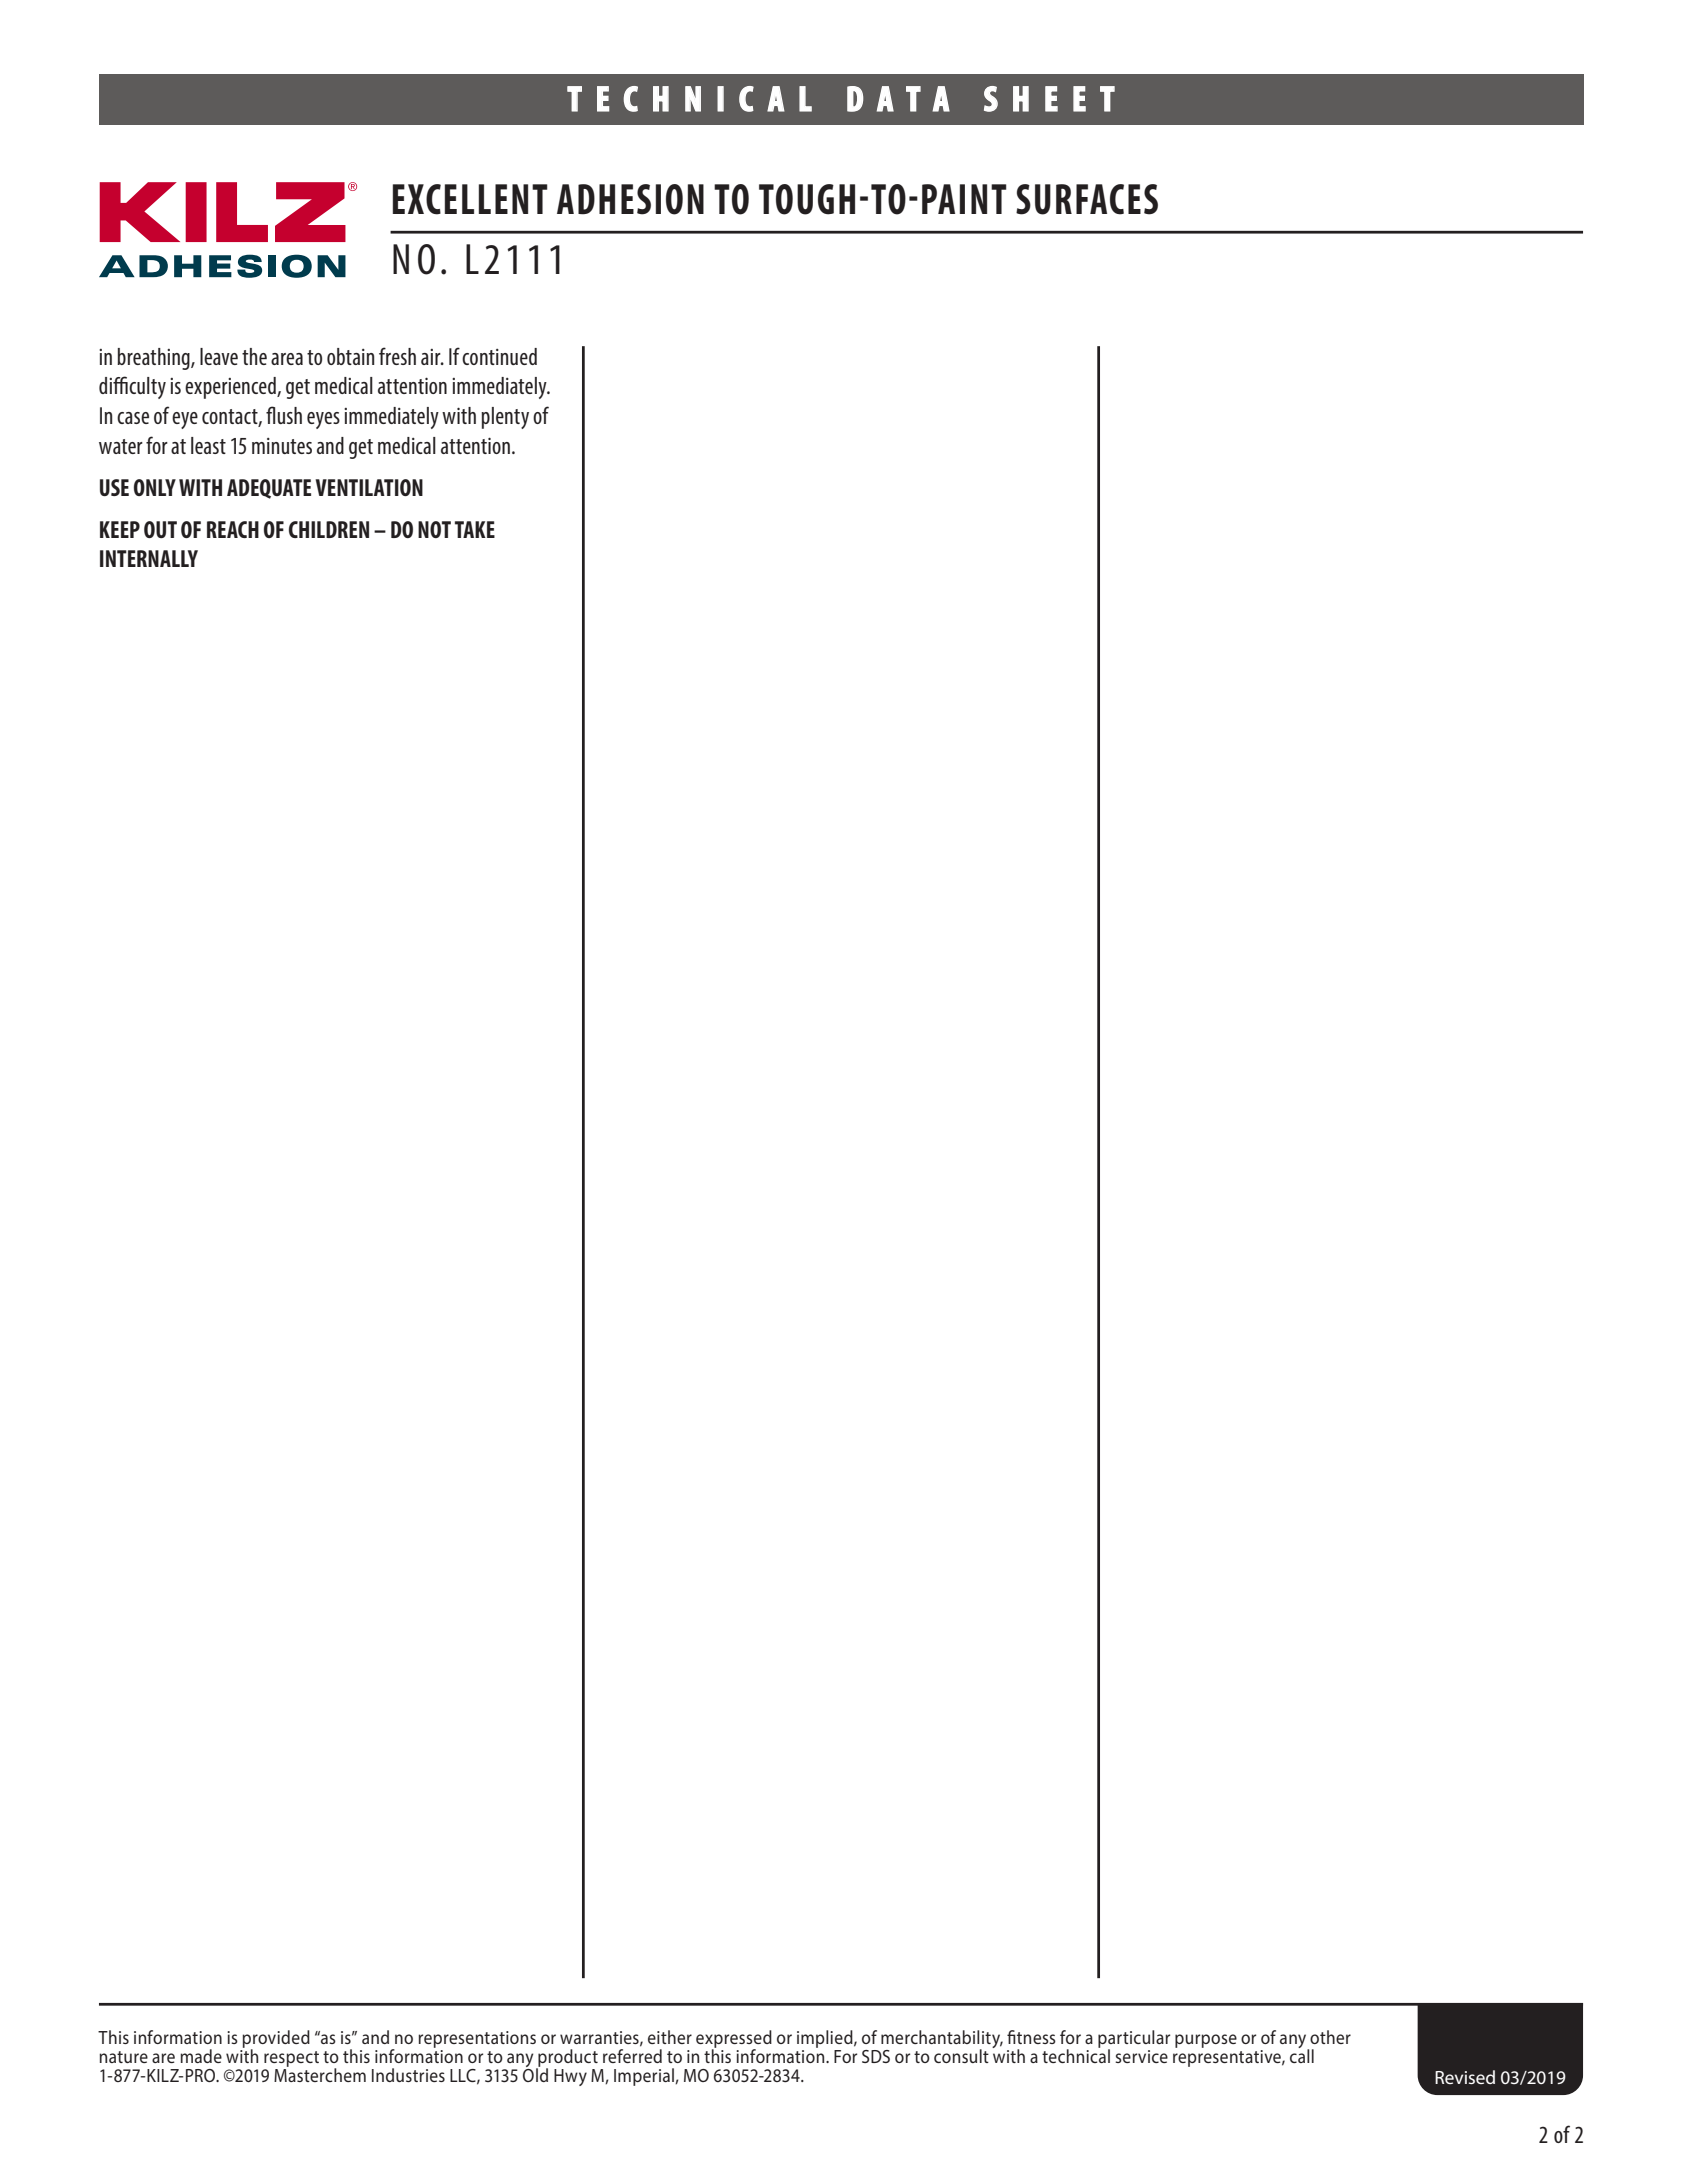 This screenshot has width=1682, height=2176. Describe the element at coordinates (276, 2040) in the screenshot. I see `provided` at that location.
